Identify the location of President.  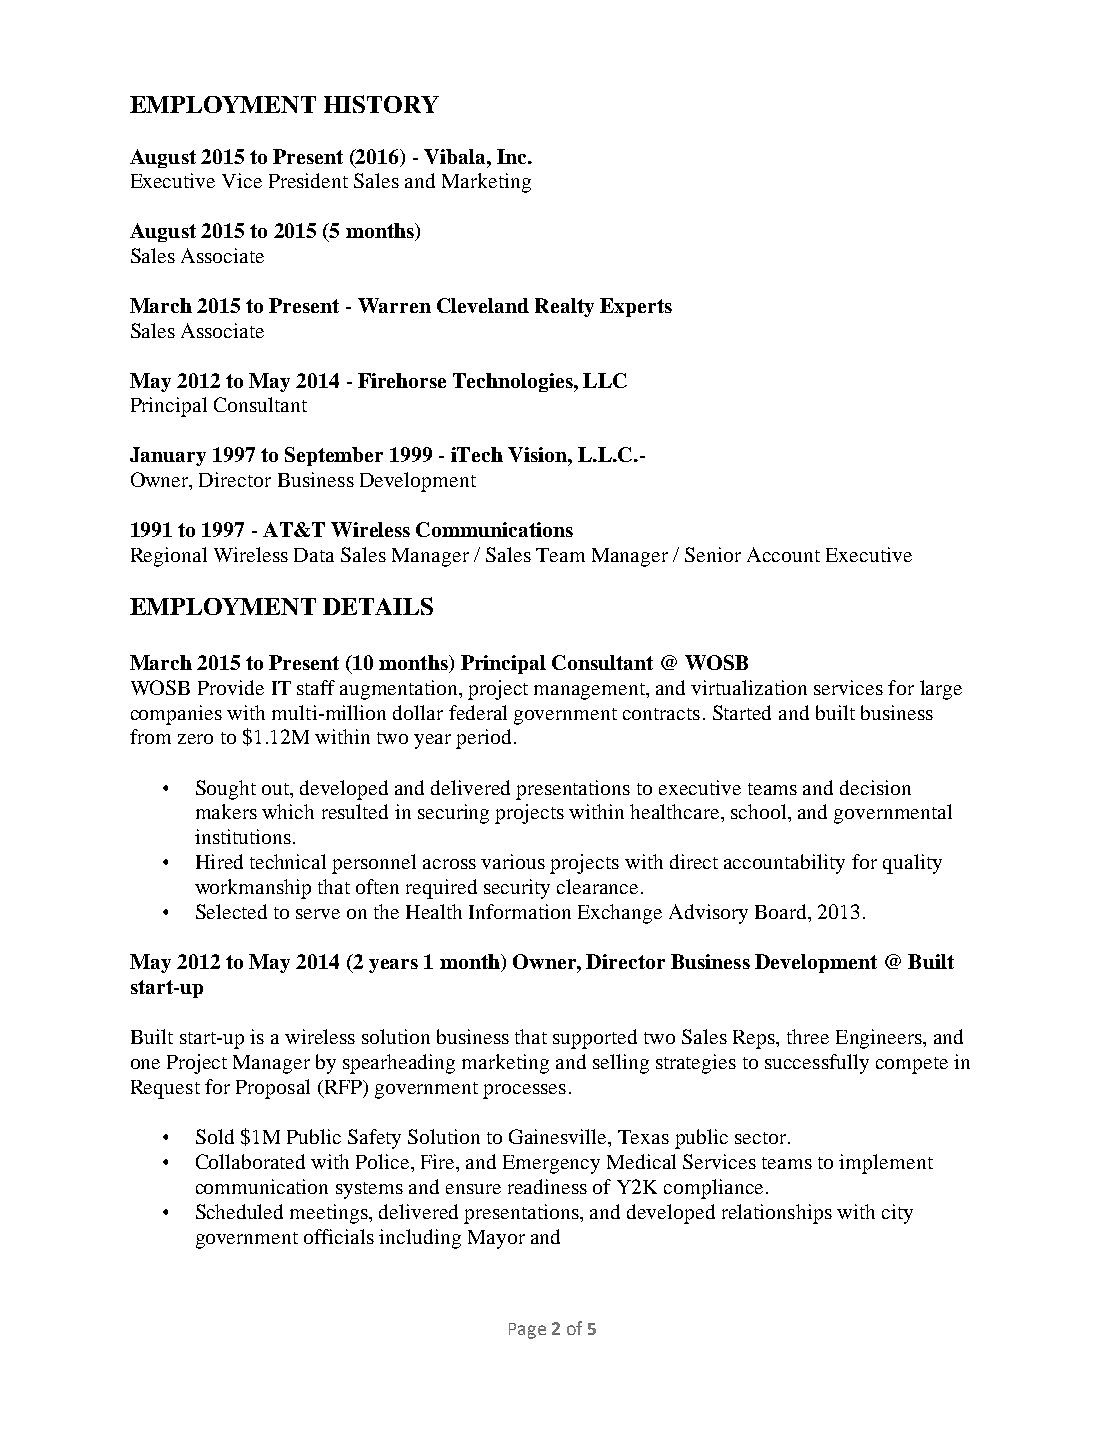
(308, 180).
